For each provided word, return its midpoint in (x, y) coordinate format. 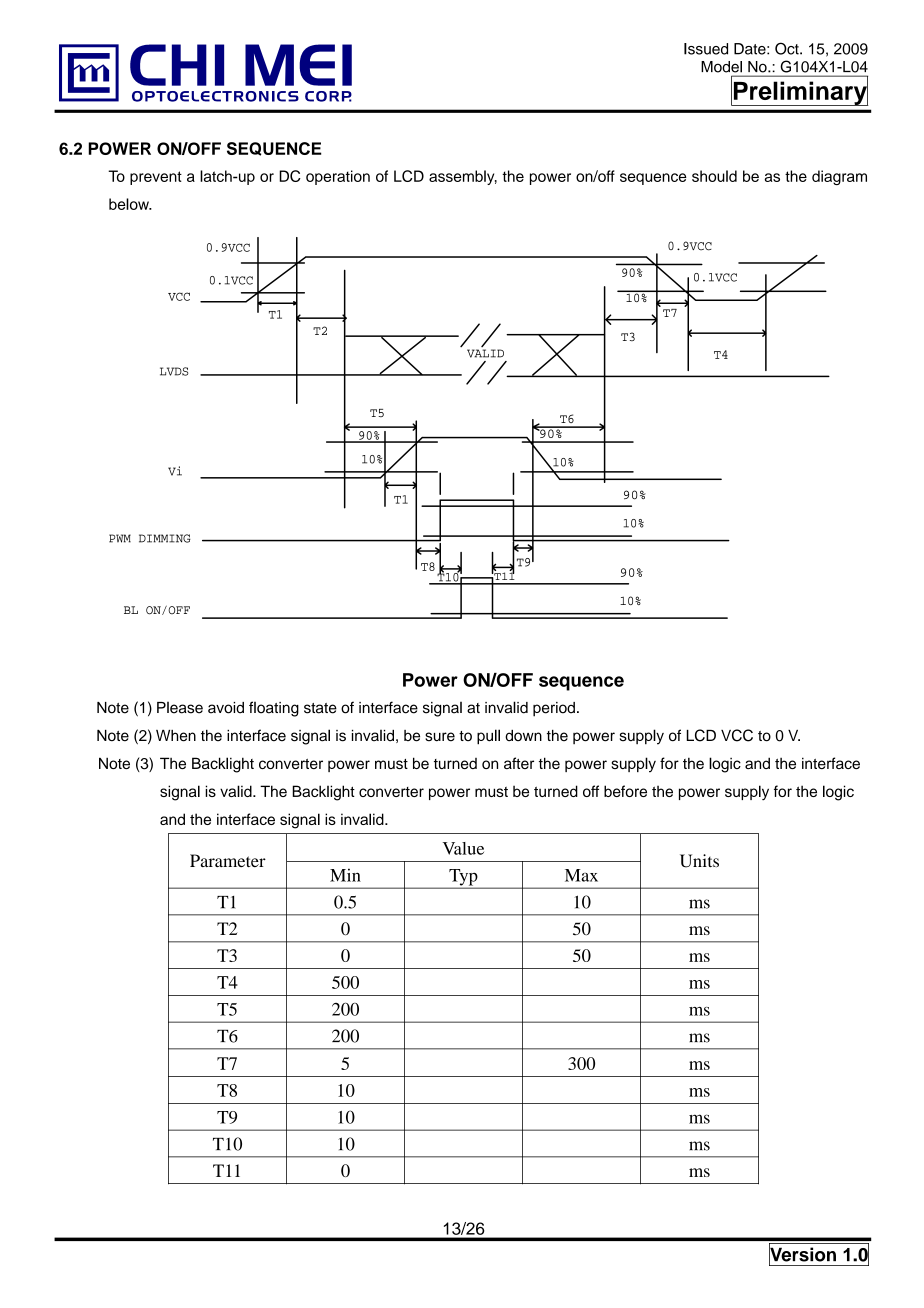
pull (488, 737)
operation (338, 177)
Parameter (228, 860)
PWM (120, 538)
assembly (463, 177)
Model (721, 67)
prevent (156, 178)
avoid (226, 708)
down (523, 735)
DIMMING (165, 538)
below (130, 204)
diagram (839, 177)
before (625, 791)
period (554, 709)
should (714, 176)
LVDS (174, 371)
